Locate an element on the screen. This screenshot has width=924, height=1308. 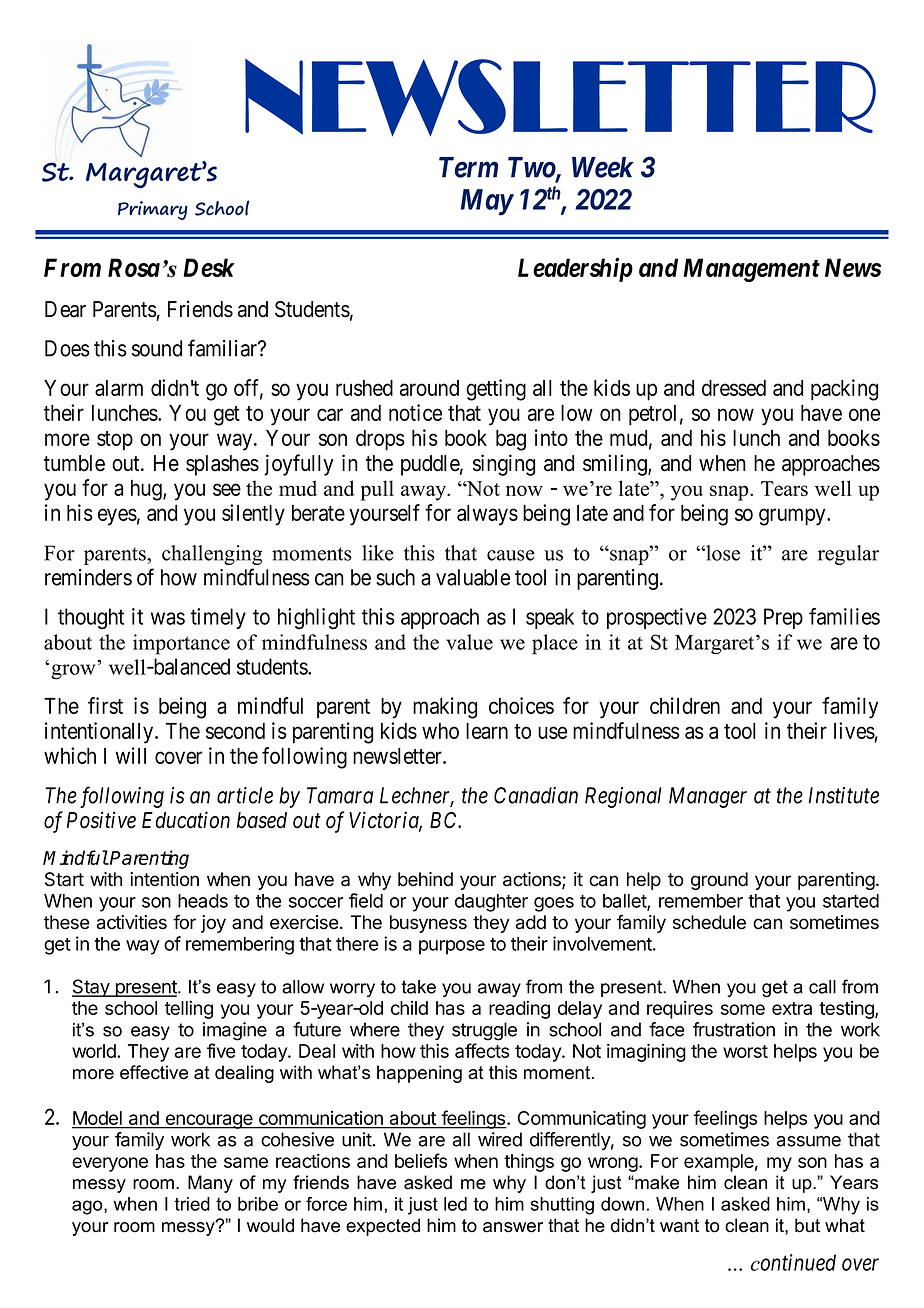
making is located at coordinates (445, 708).
